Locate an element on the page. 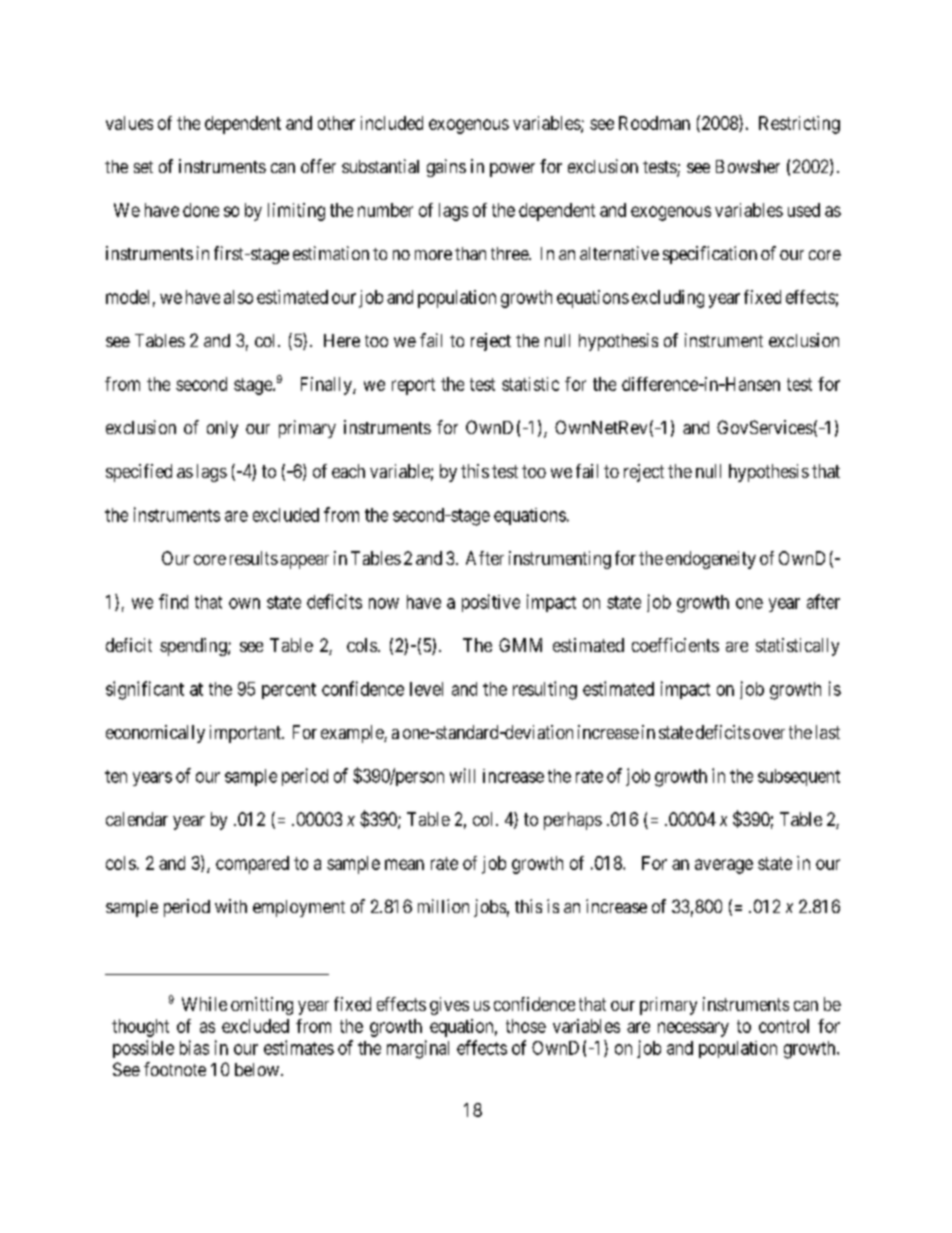 The height and width of the image is (1233, 952). gains is located at coordinates (446, 168).
